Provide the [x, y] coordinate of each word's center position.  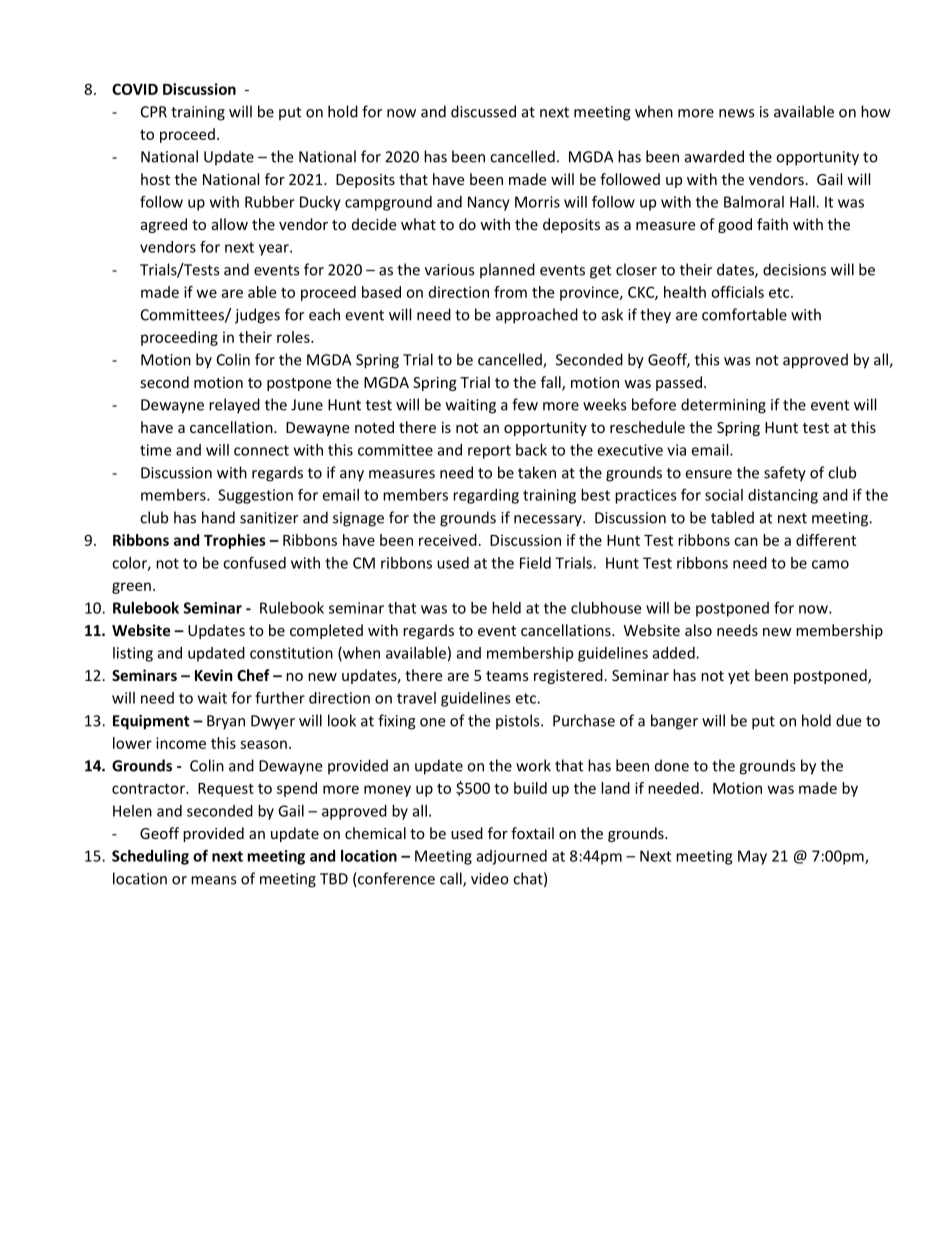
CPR [154, 112]
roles [294, 337]
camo [830, 564]
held [506, 608]
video [490, 878]
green [131, 588]
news [736, 113]
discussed [483, 111]
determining [723, 406]
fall [552, 383]
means [213, 880]
